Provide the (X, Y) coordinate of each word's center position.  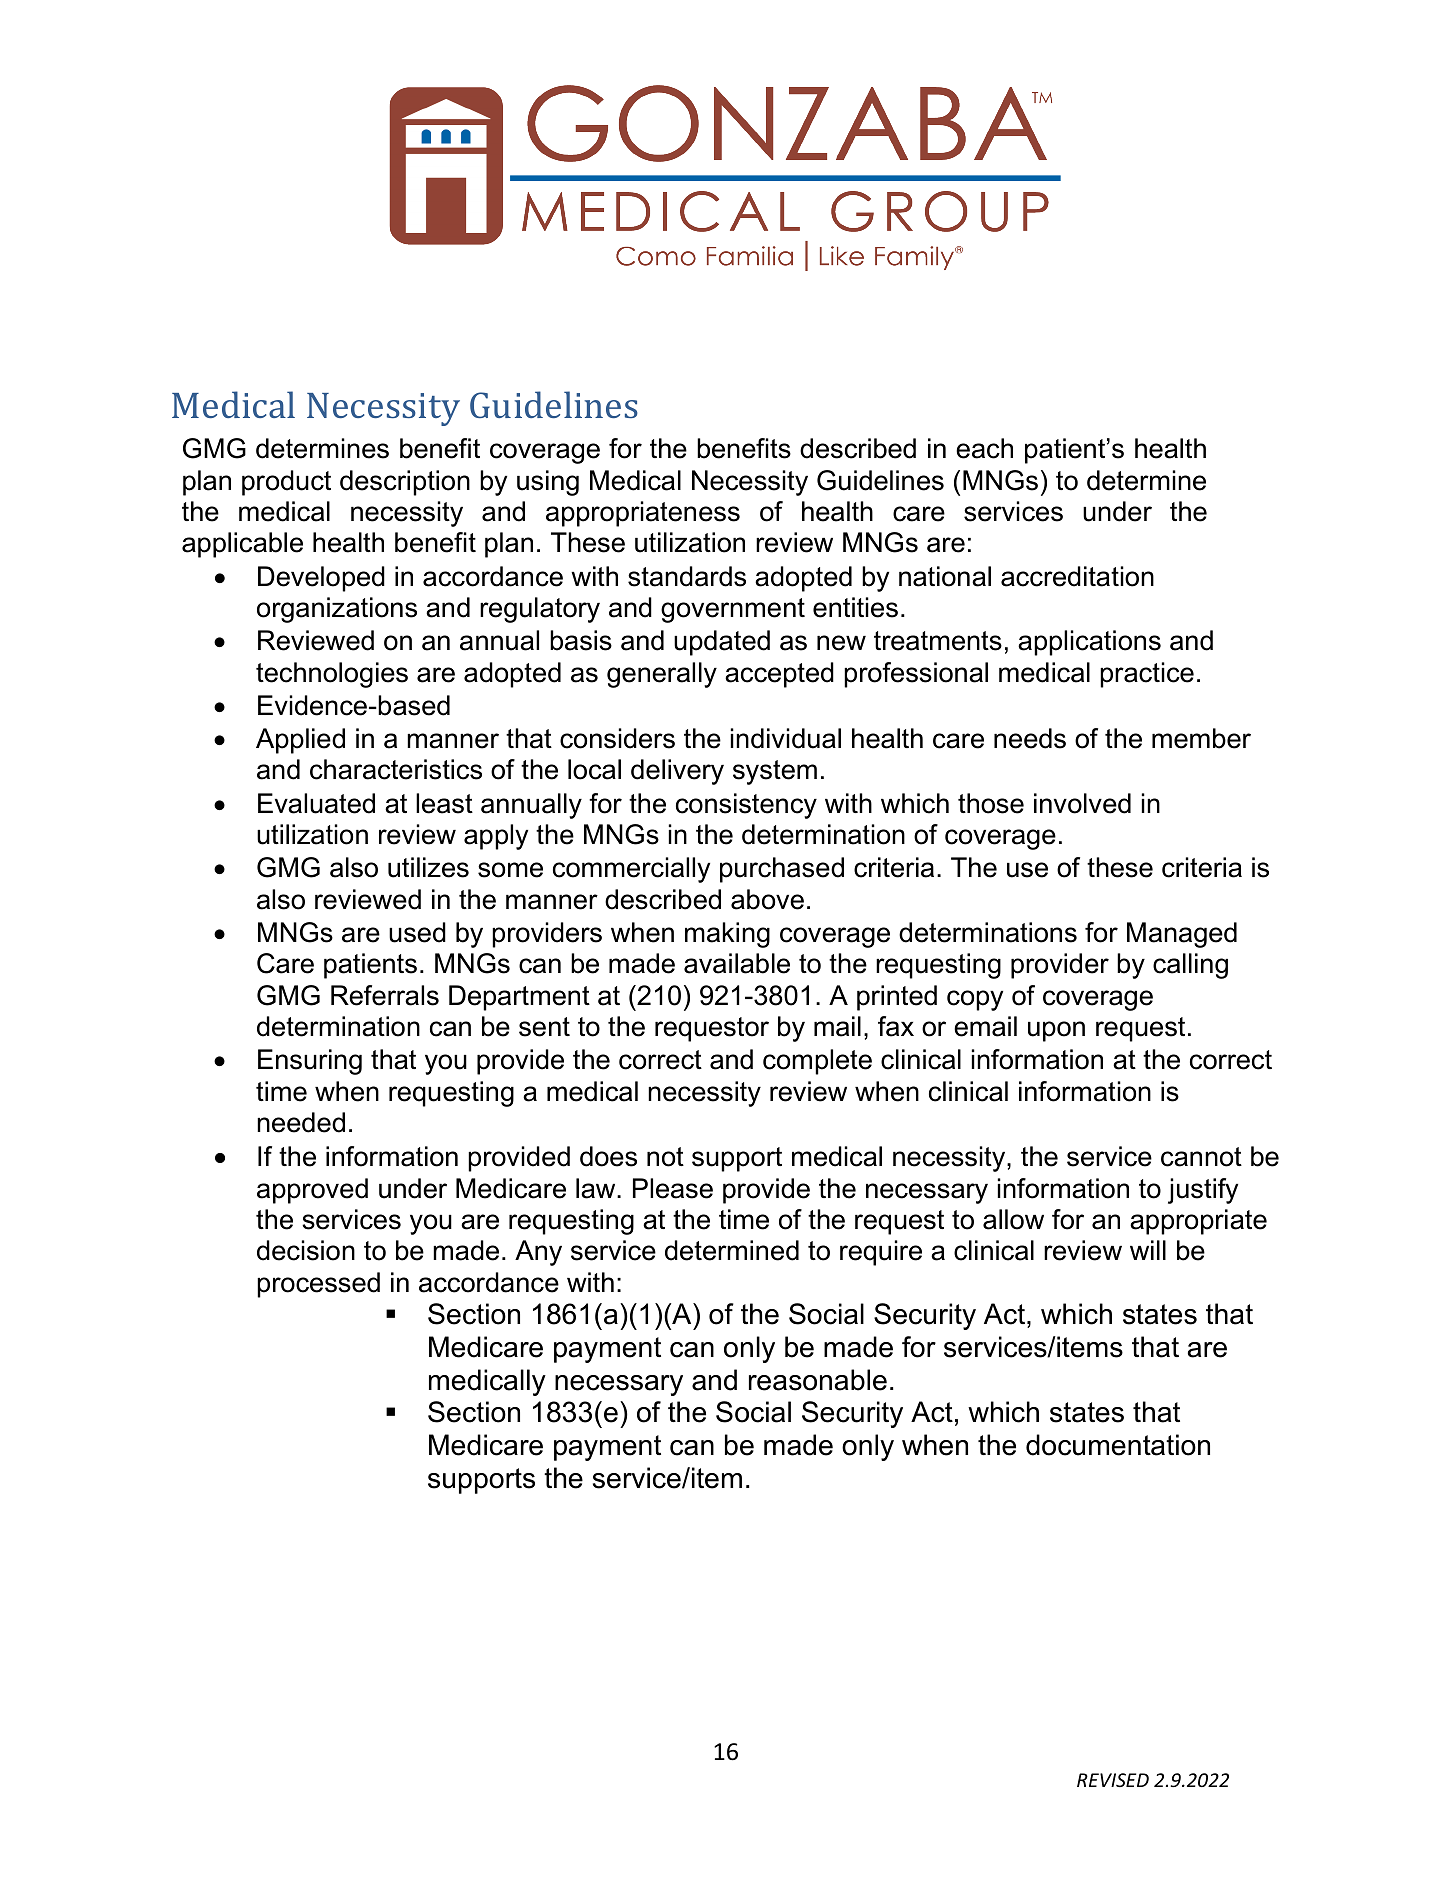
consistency (746, 806)
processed (318, 1285)
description (405, 483)
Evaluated (316, 803)
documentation (1118, 1445)
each (984, 448)
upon (1056, 1031)
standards (687, 576)
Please (673, 1188)
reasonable (818, 1380)
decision (306, 1250)
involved (1082, 803)
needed (301, 1122)
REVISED (1113, 1780)
